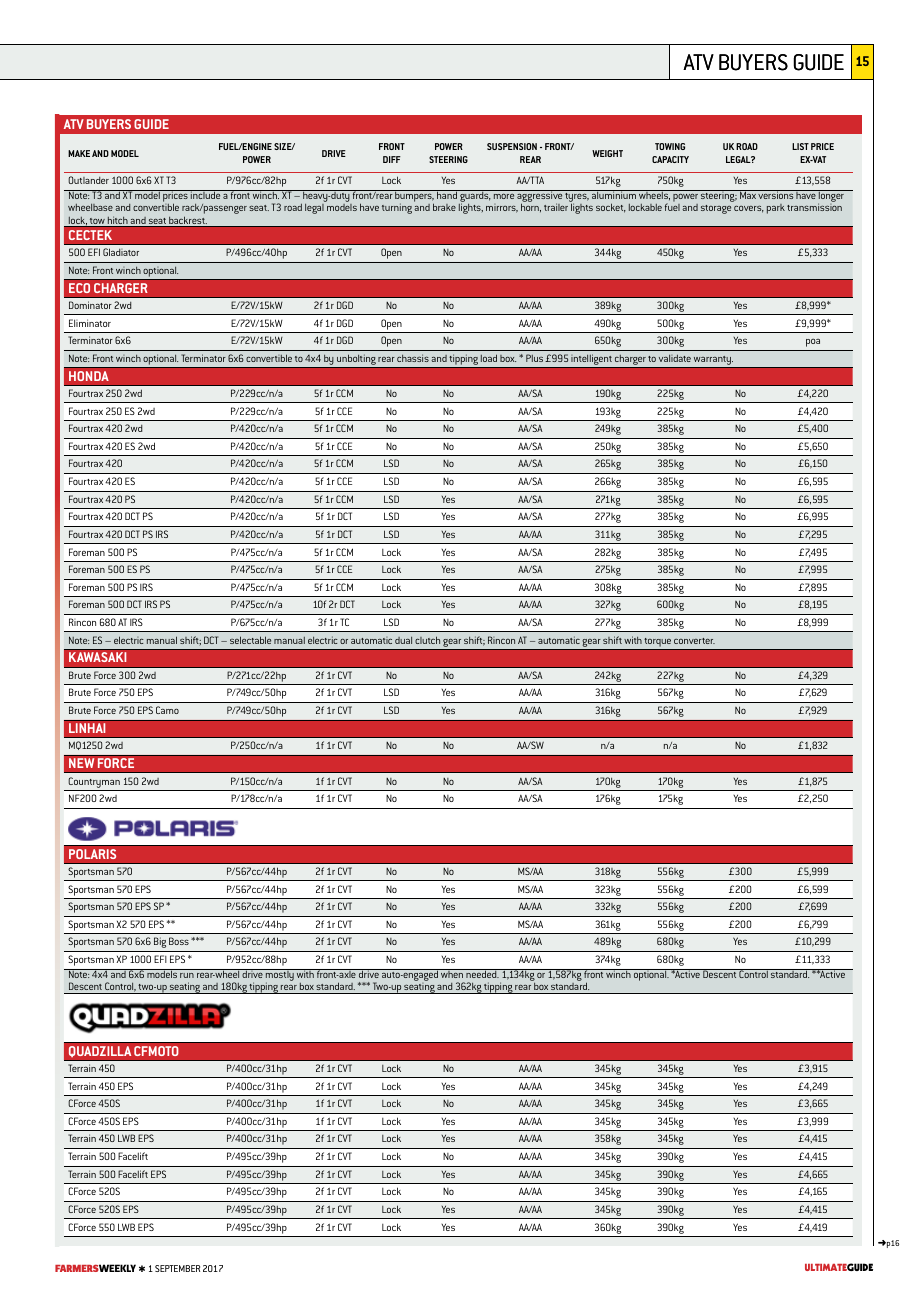  What do you see at coordinates (205, 194) in the screenshot?
I see `include` at bounding box center [205, 194].
